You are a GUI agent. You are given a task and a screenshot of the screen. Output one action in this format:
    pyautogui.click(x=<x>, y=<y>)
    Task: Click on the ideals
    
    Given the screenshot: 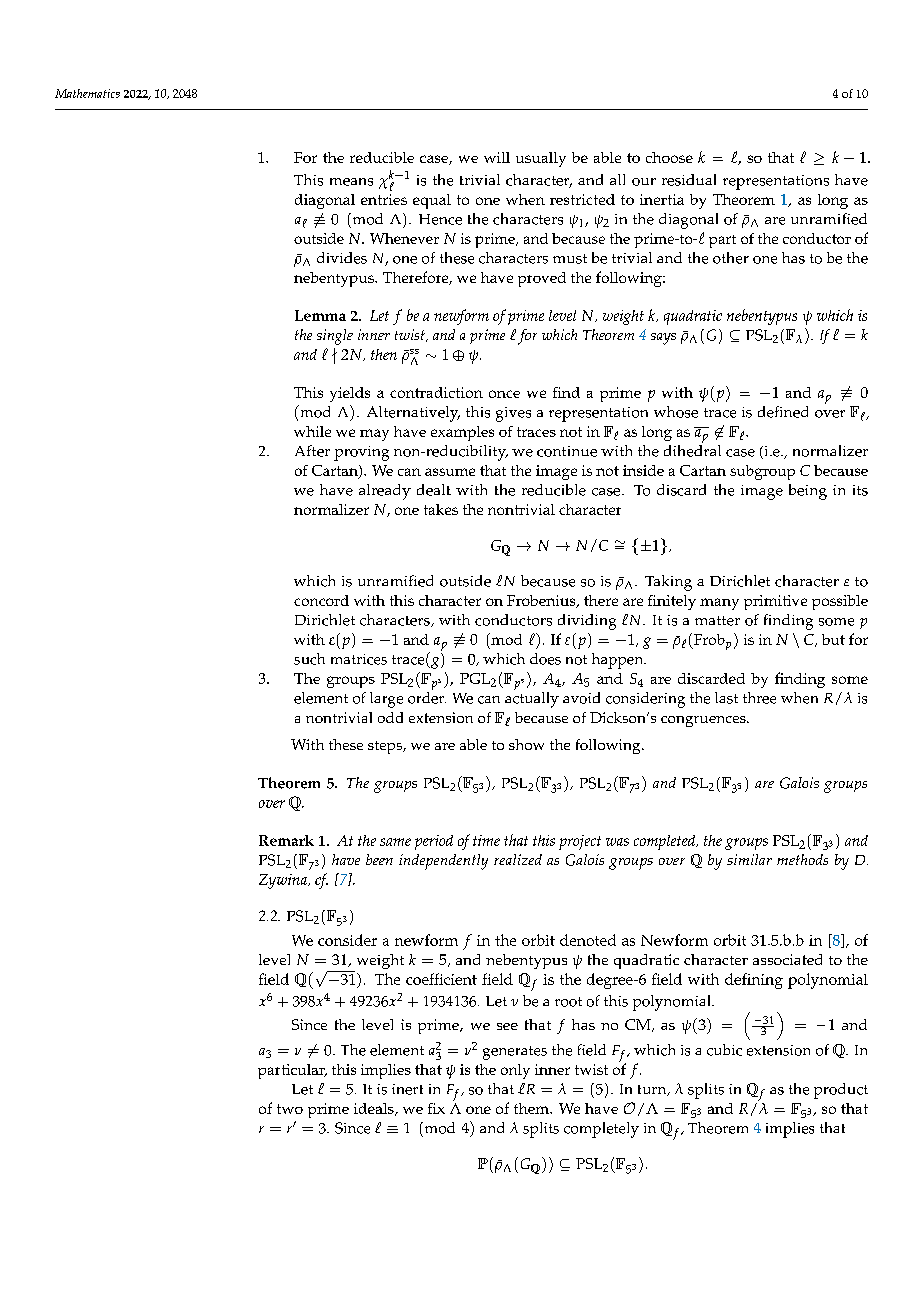 What is the action you would take?
    pyautogui.click(x=375, y=1109)
